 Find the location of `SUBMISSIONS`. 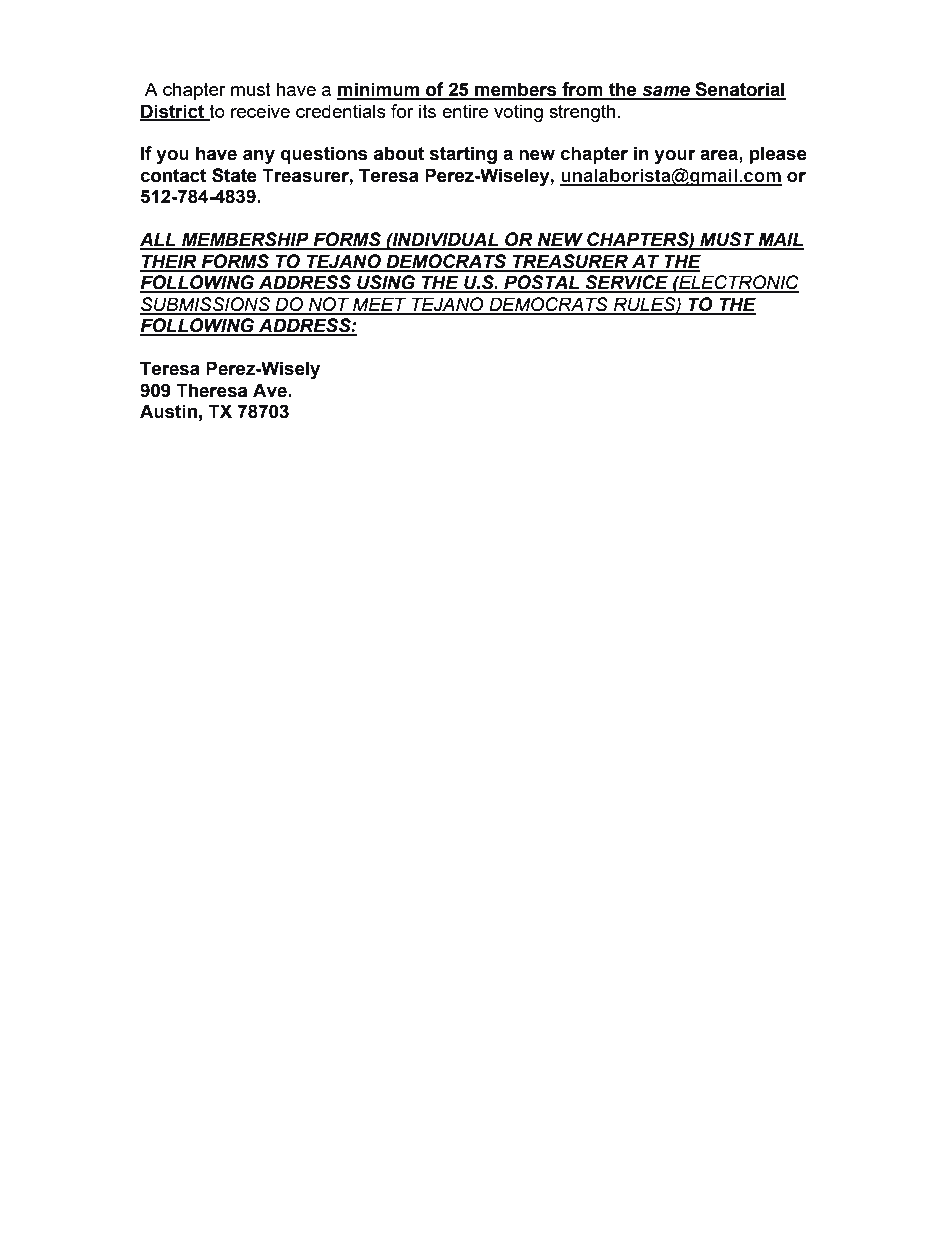

SUBMISSIONS is located at coordinates (206, 305).
